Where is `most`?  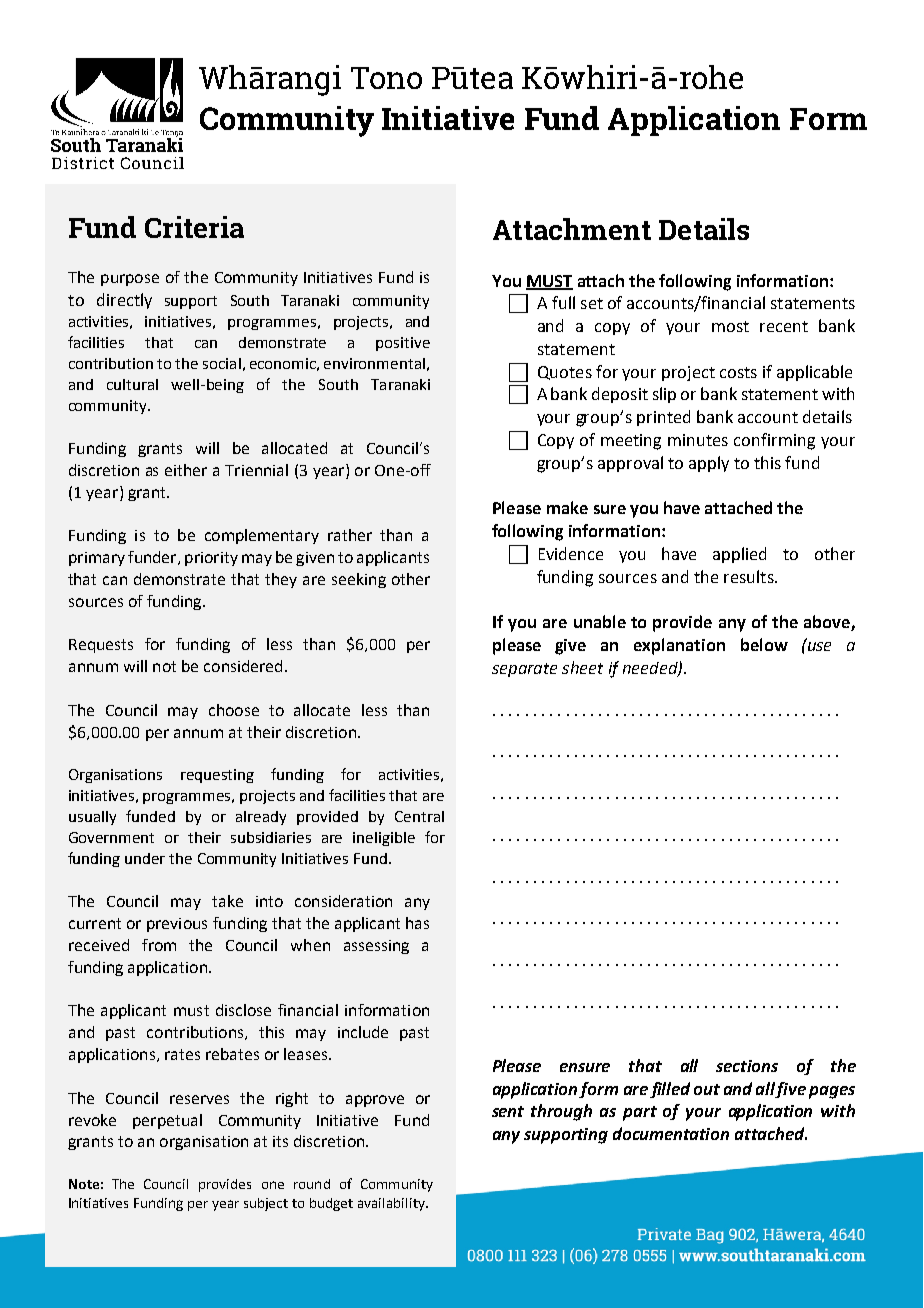
most is located at coordinates (730, 326).
